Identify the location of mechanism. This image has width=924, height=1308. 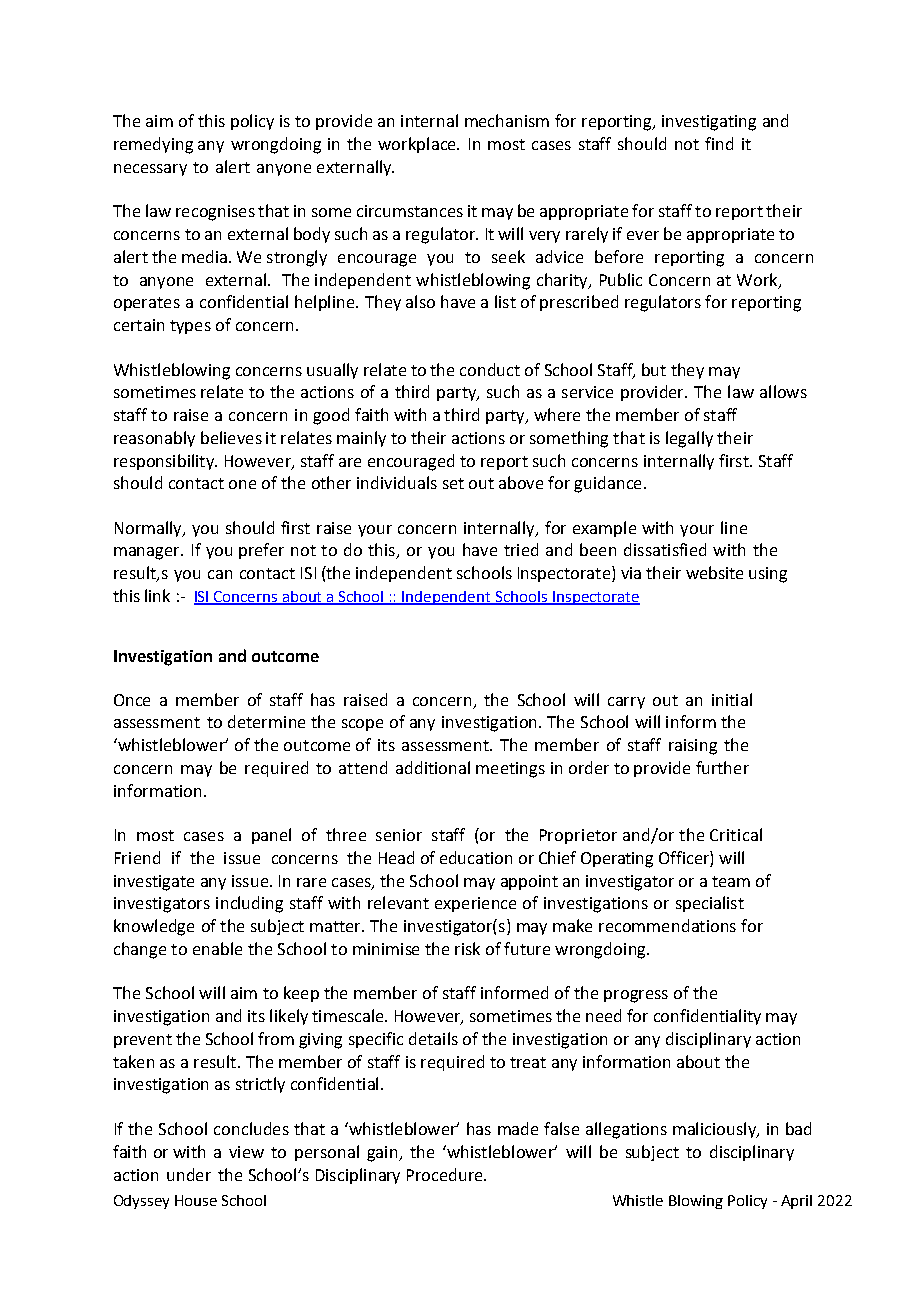
(507, 120).
